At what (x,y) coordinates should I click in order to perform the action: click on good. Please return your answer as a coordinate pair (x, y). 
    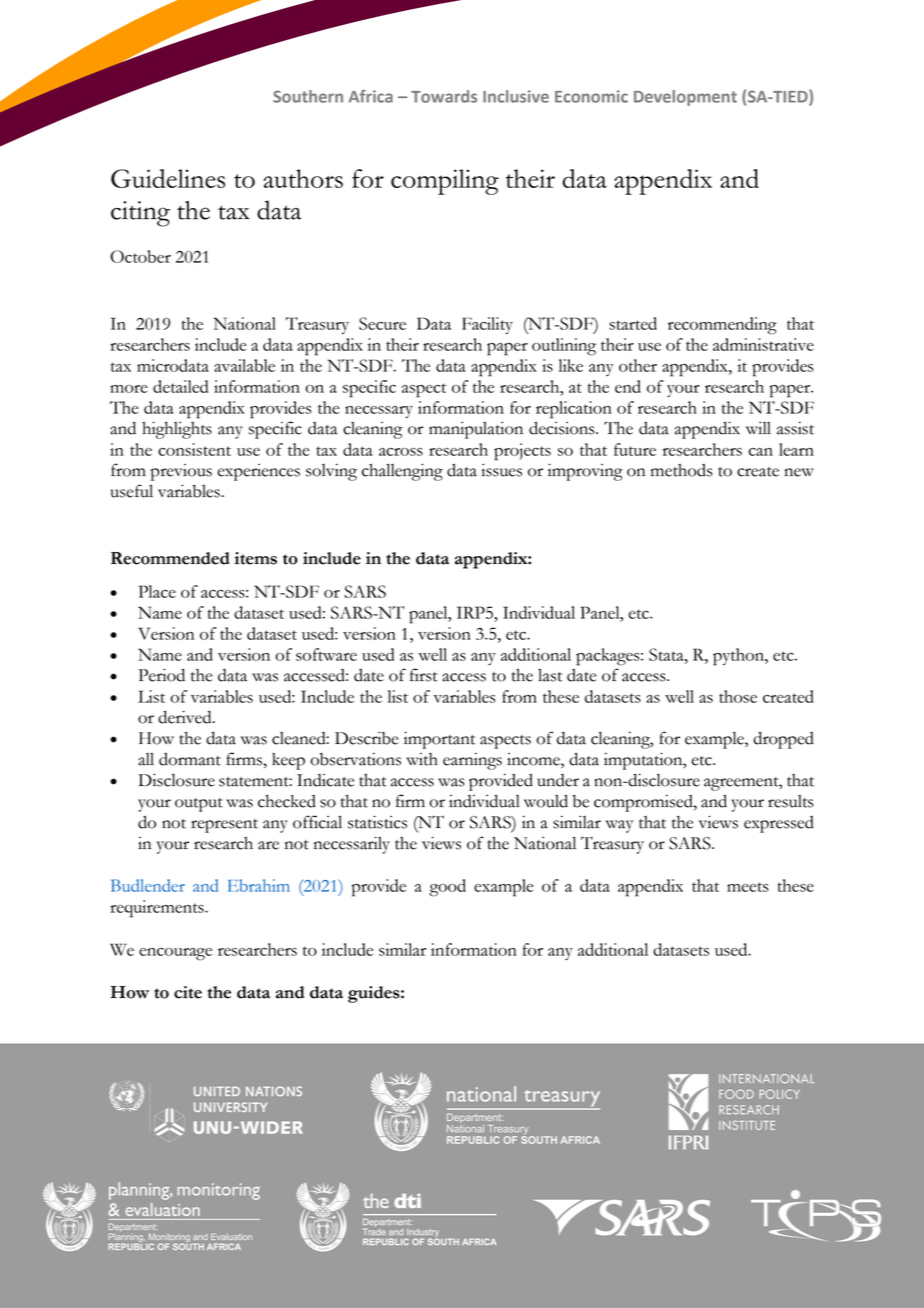
    Looking at the image, I should click on (447, 888).
